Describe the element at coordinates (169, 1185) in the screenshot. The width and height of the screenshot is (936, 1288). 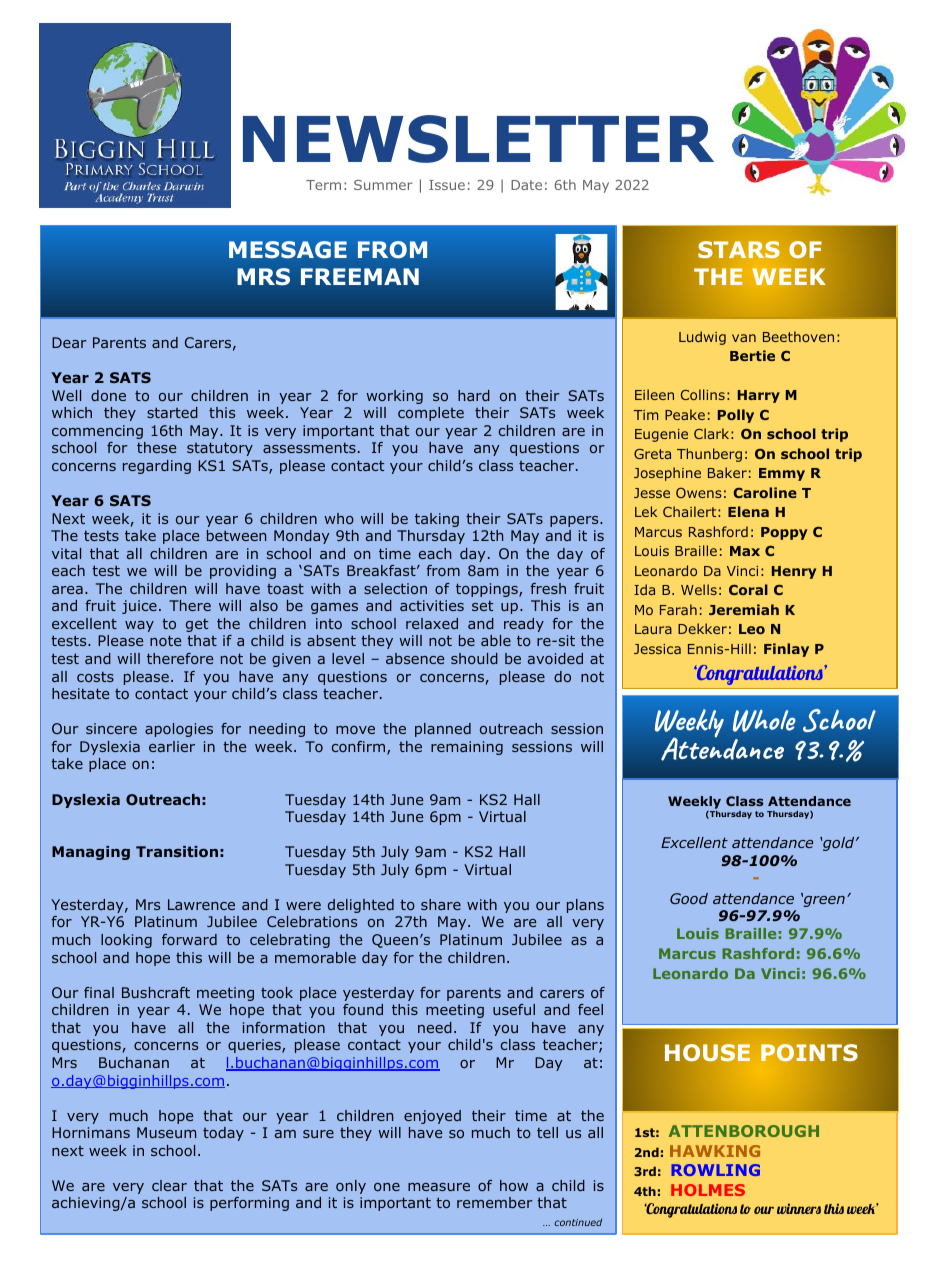
I see `clear` at that location.
